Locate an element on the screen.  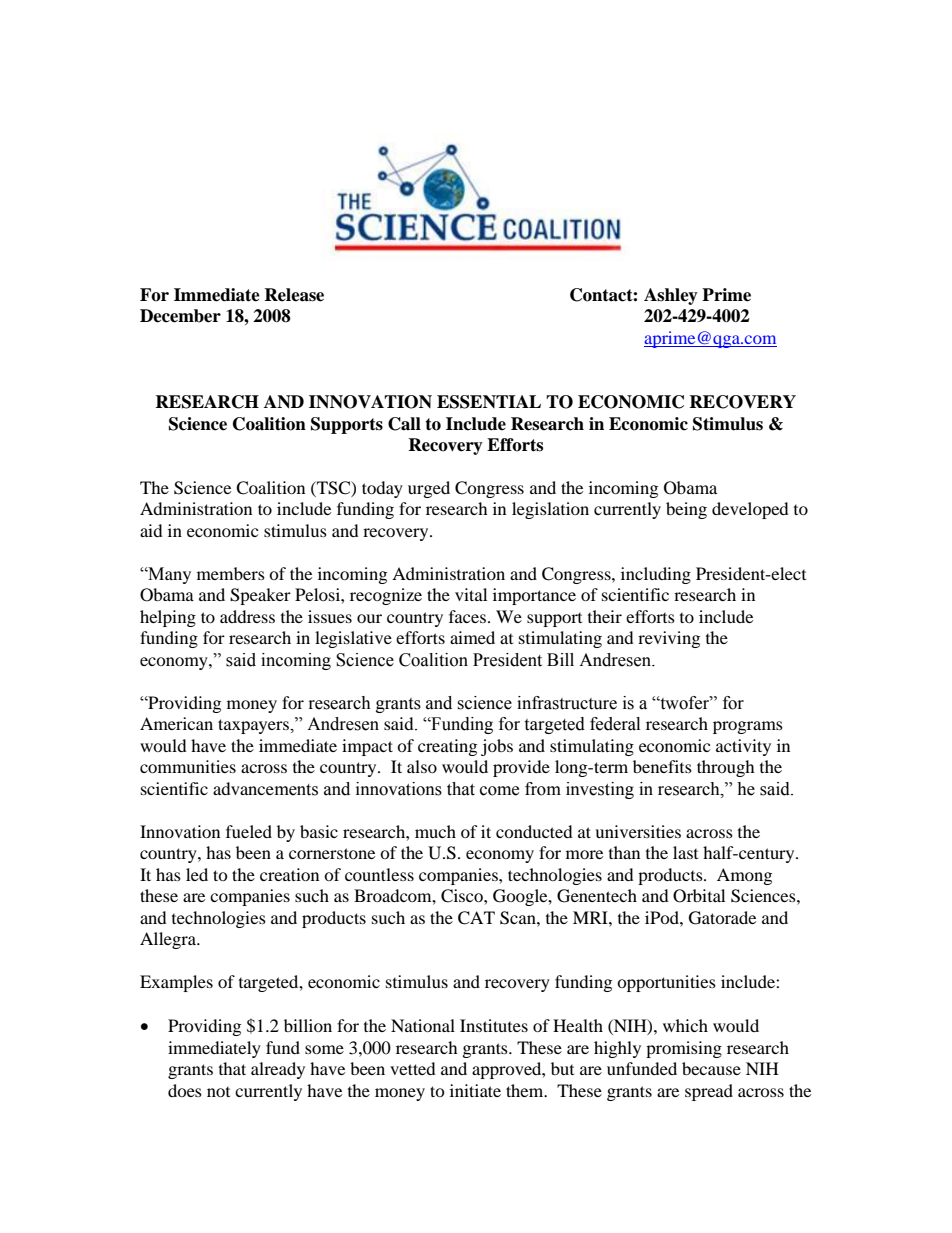
not is located at coordinates (218, 1092).
